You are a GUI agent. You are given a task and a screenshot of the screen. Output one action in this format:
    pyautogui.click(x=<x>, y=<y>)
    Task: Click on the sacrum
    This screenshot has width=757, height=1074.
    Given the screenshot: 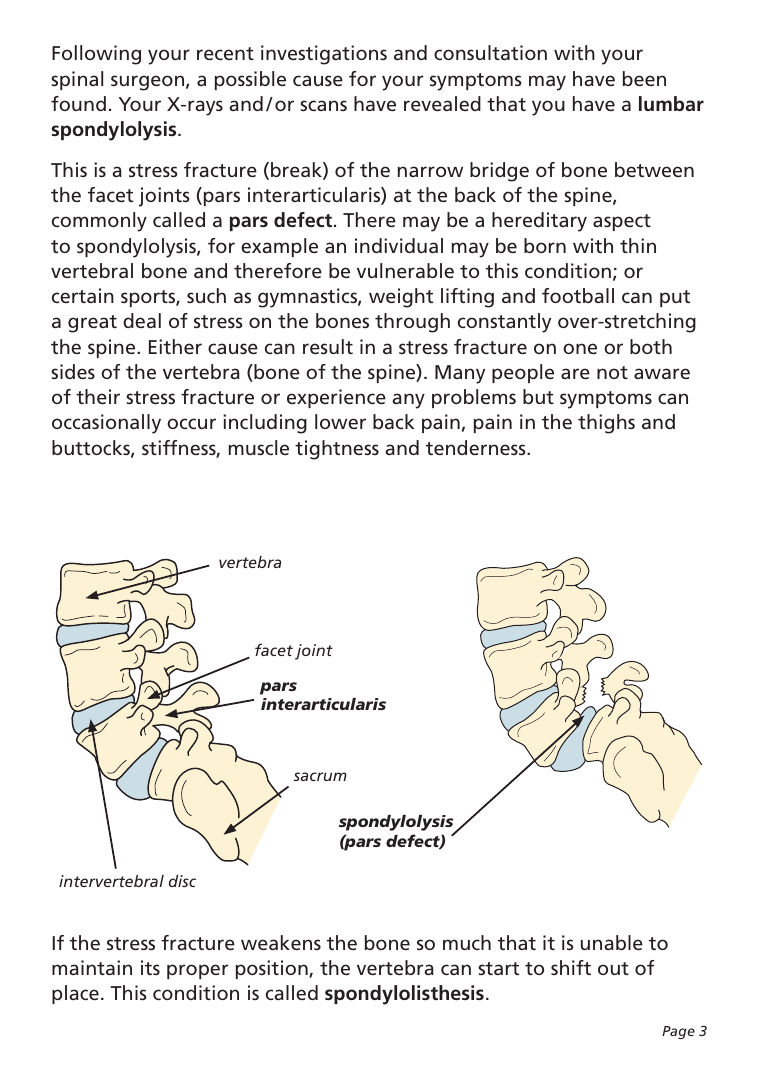 What is the action you would take?
    pyautogui.click(x=320, y=776)
